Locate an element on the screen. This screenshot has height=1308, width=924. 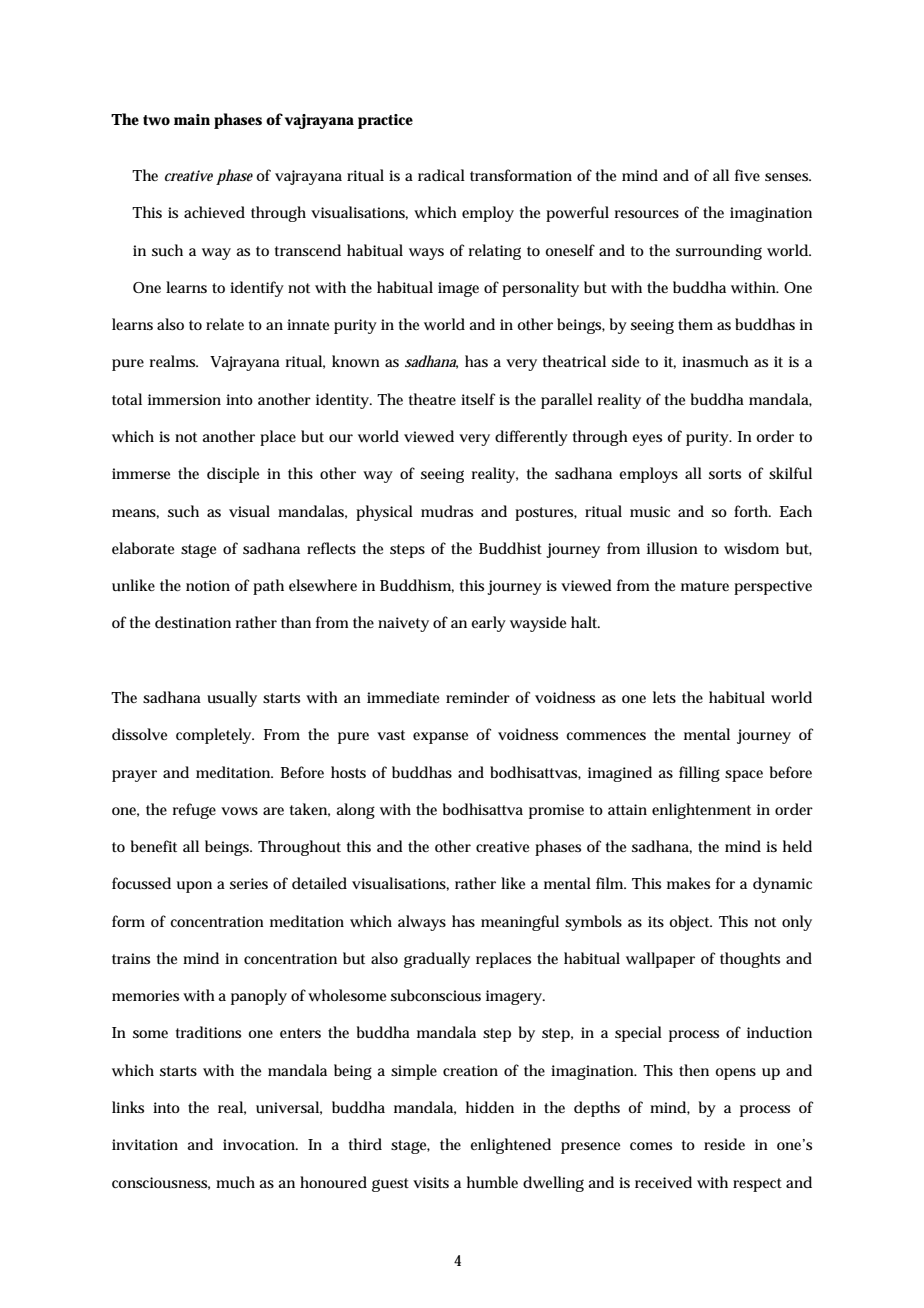
destination is located at coordinates (193, 622).
